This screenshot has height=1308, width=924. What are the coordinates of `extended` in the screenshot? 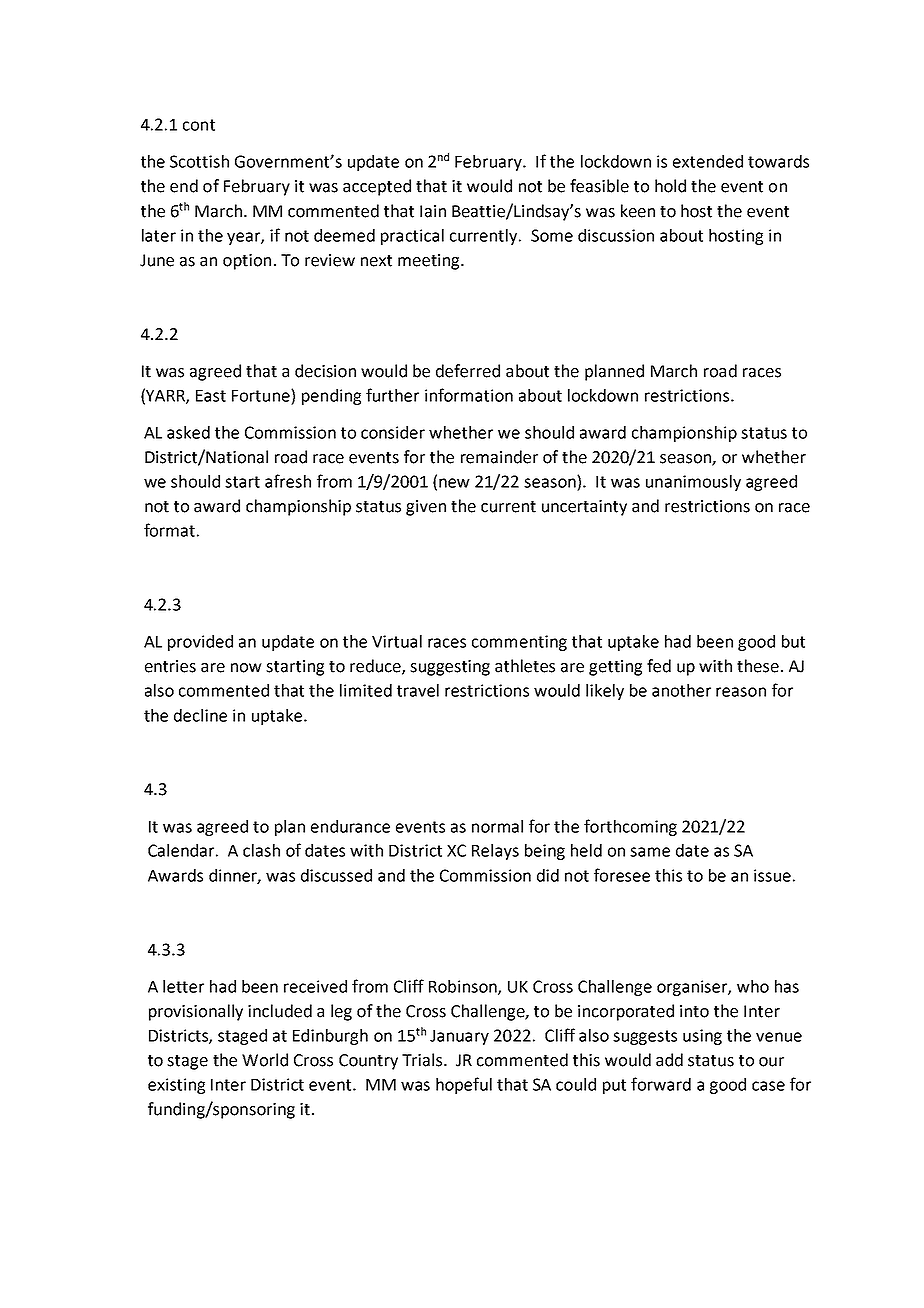 It's located at (708, 161).
